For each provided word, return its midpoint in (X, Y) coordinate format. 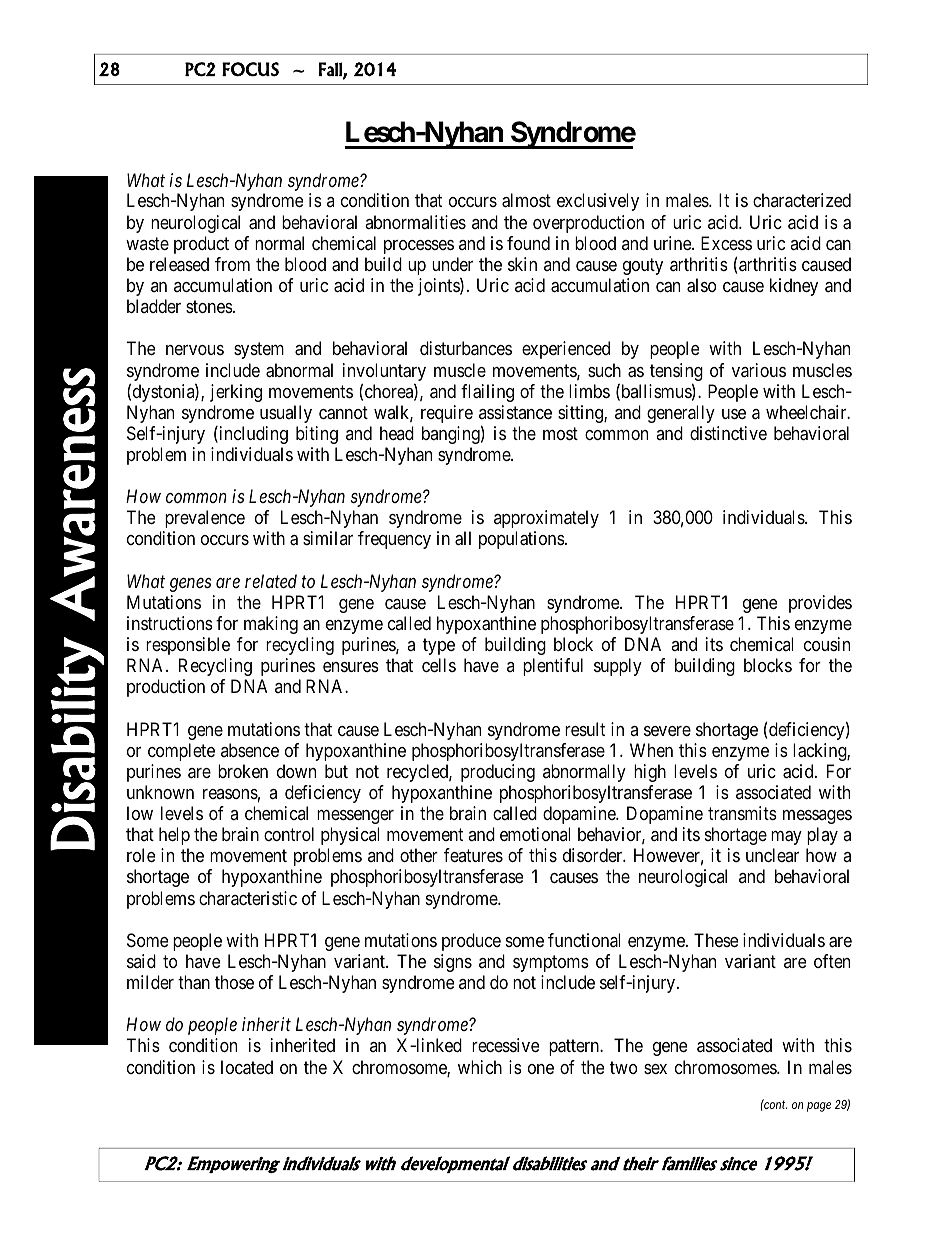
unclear (772, 855)
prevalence (205, 519)
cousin (827, 644)
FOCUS (250, 69)
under (452, 264)
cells (439, 665)
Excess (726, 243)
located (247, 1067)
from (232, 264)
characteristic (248, 898)
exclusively (598, 202)
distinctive (728, 433)
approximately (546, 519)
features (473, 855)
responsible (188, 646)
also (701, 285)
